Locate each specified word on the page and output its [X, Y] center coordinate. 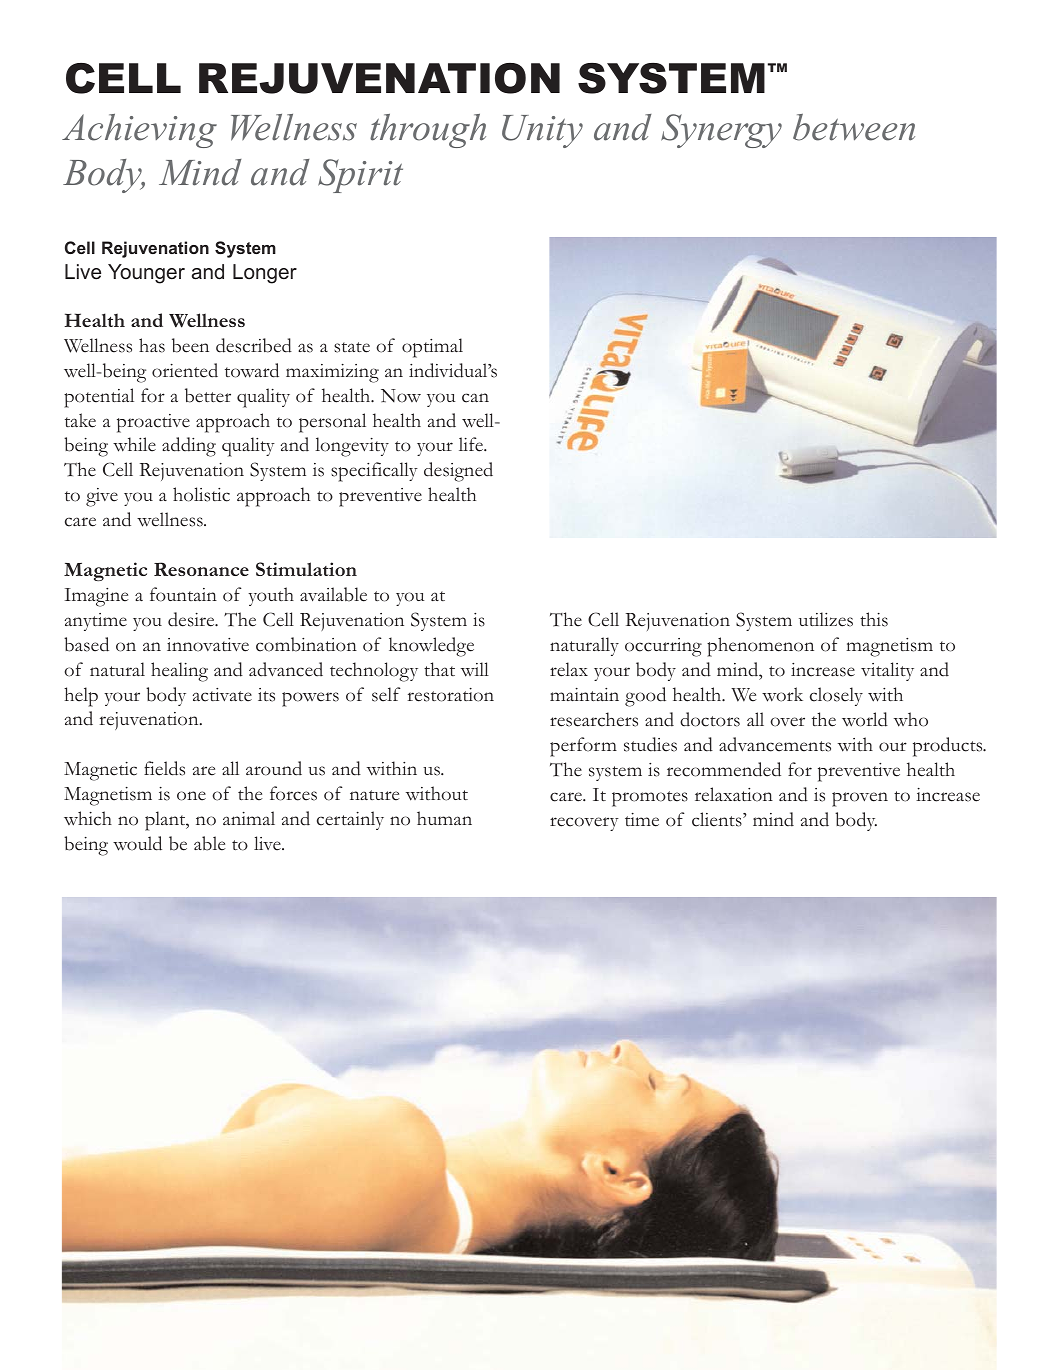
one [191, 796]
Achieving [139, 131]
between [854, 127]
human [444, 818]
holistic [201, 494]
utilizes [826, 619]
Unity [542, 131]
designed [458, 472]
